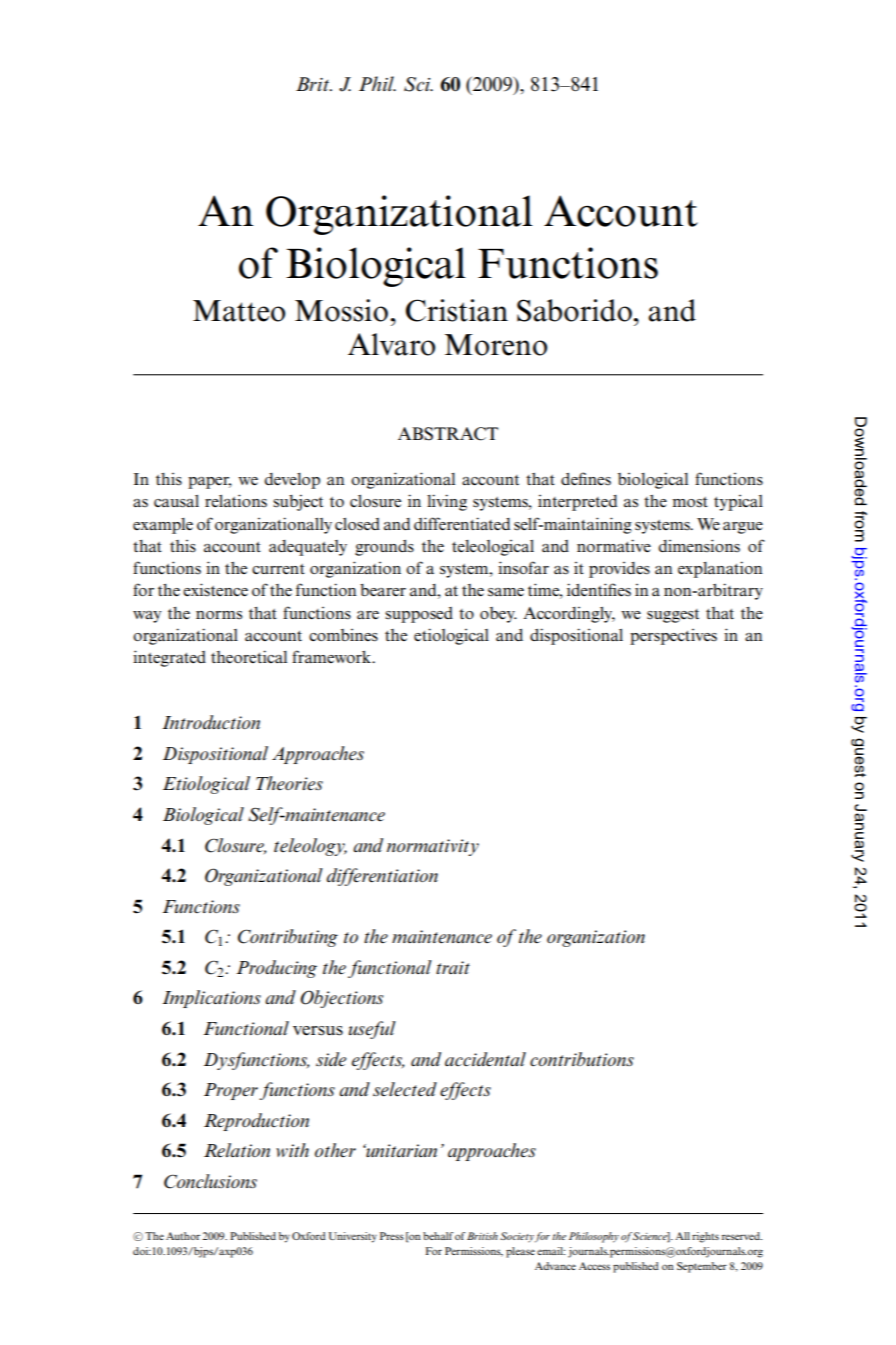 The width and height of the document is (896, 1345). Describe the element at coordinates (289, 783) in the document. I see `Theories` at that location.
